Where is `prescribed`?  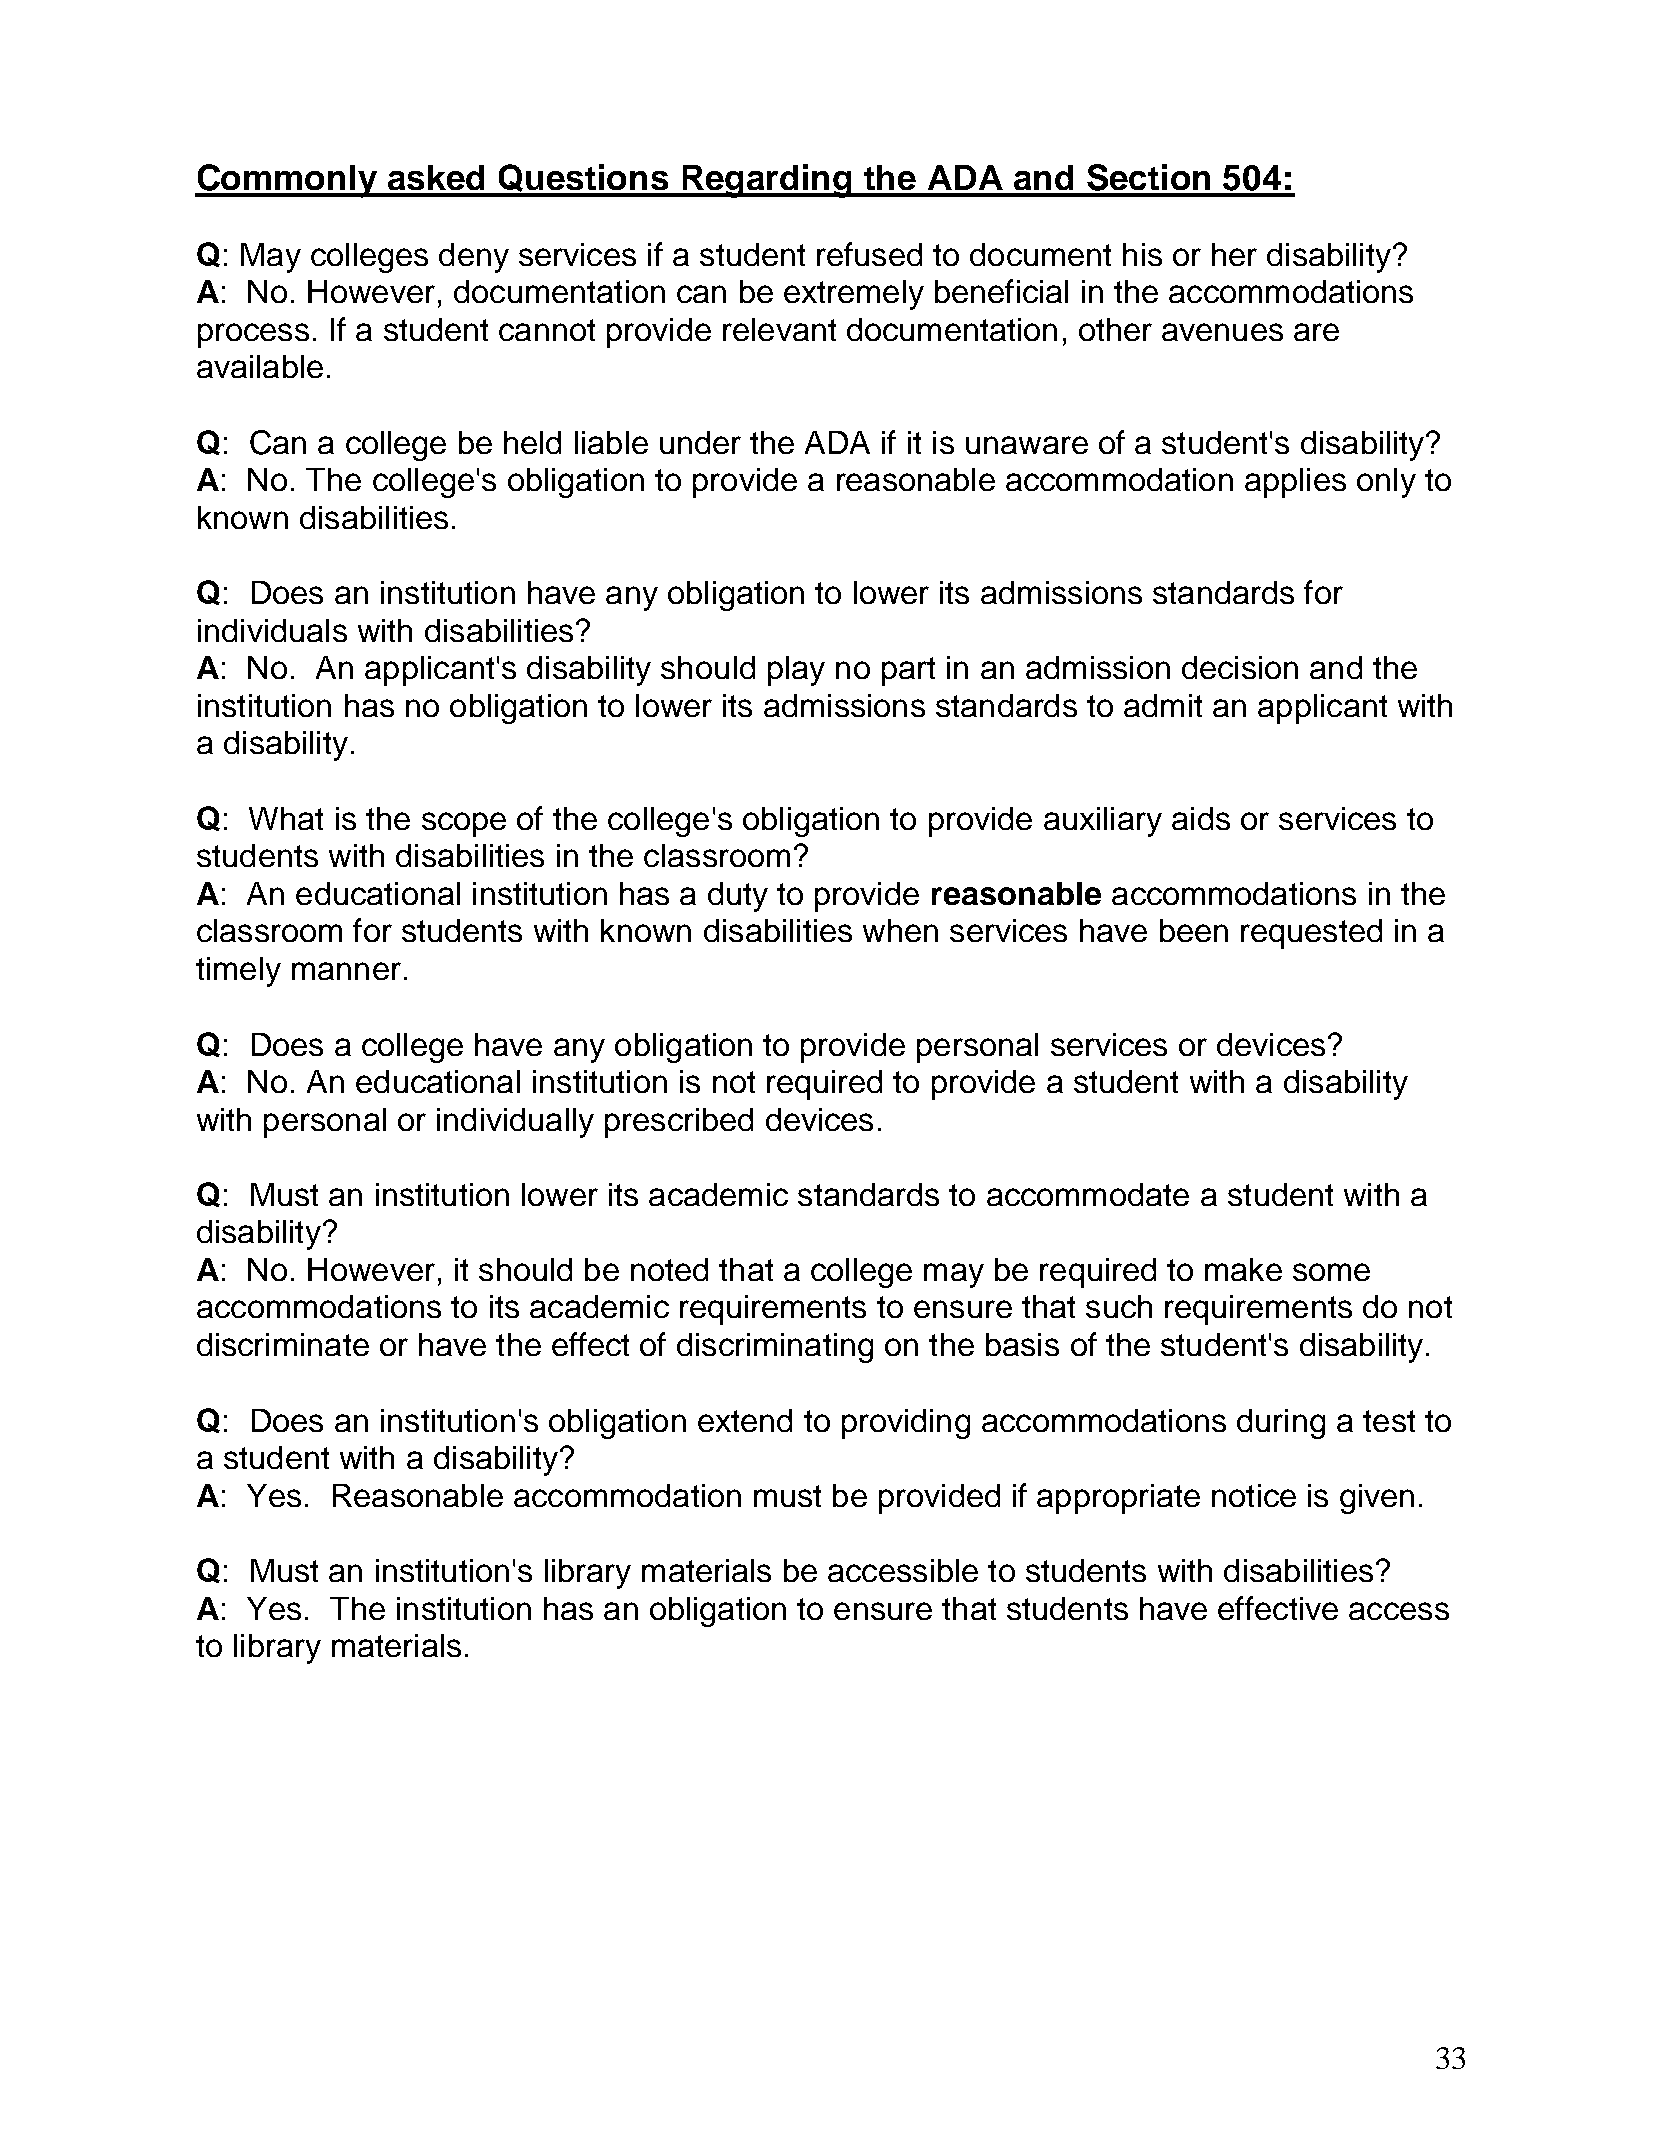 prescribed is located at coordinates (679, 1123).
